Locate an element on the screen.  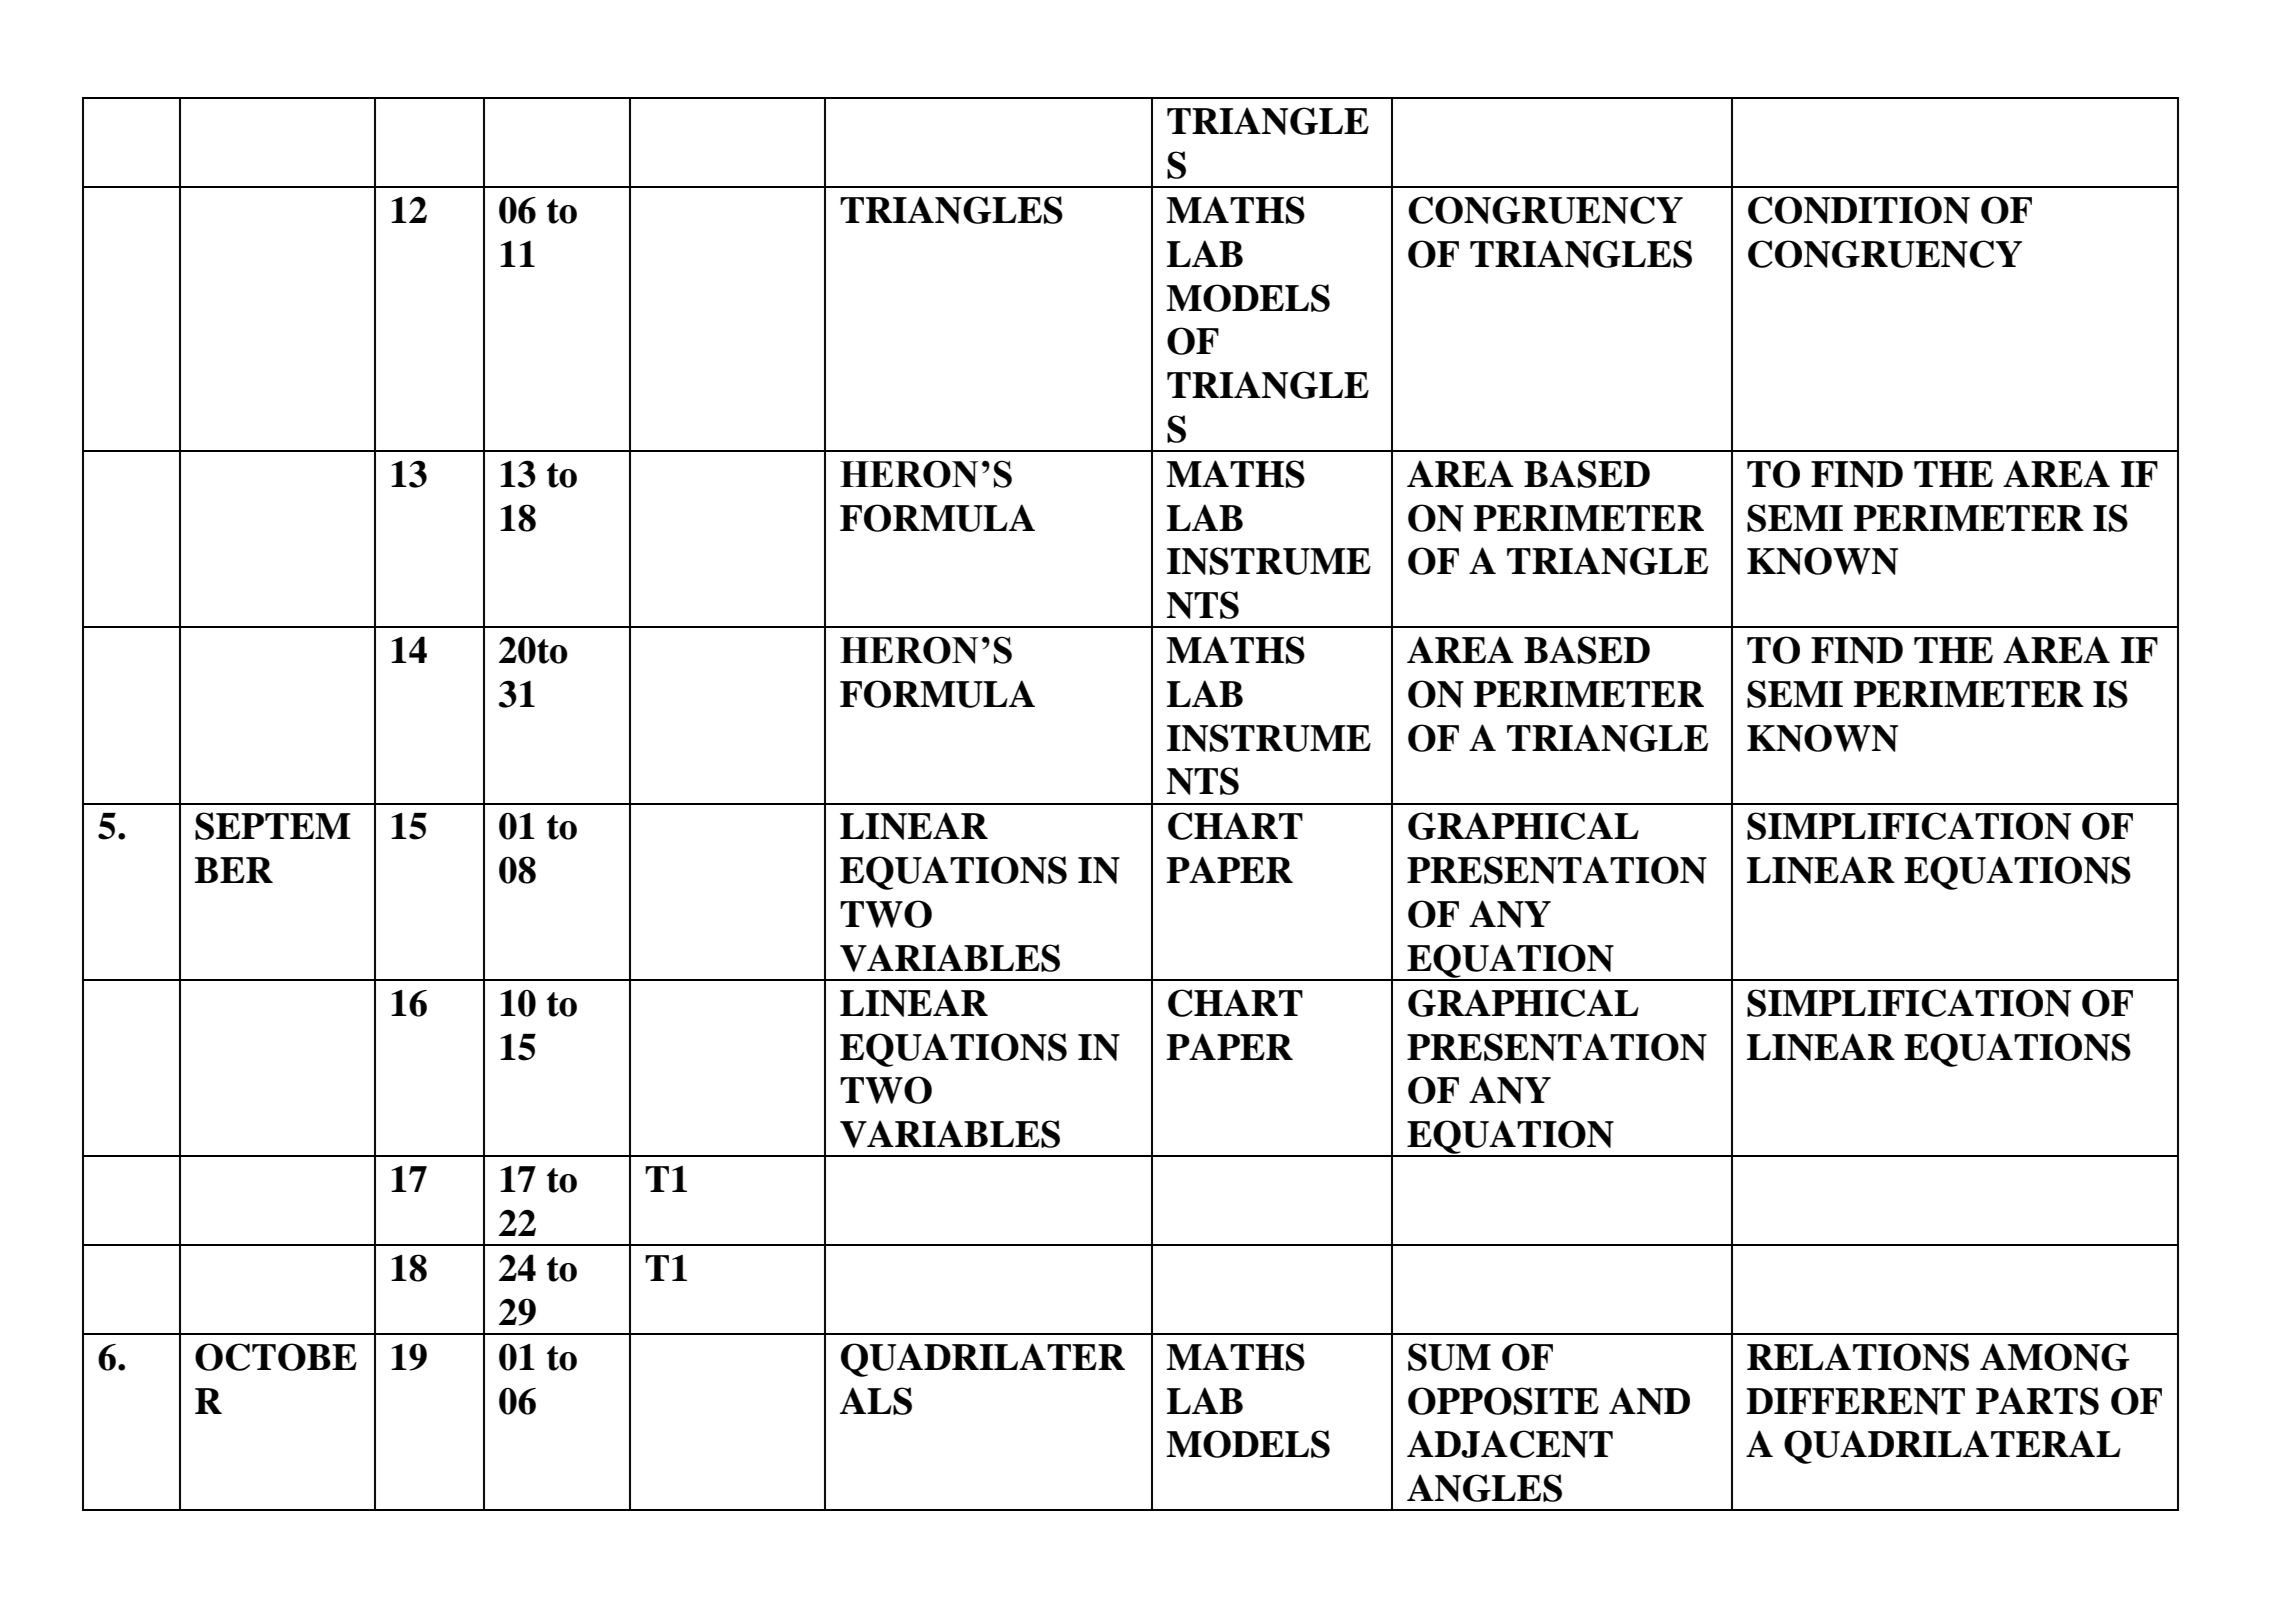
BER is located at coordinates (234, 870).
